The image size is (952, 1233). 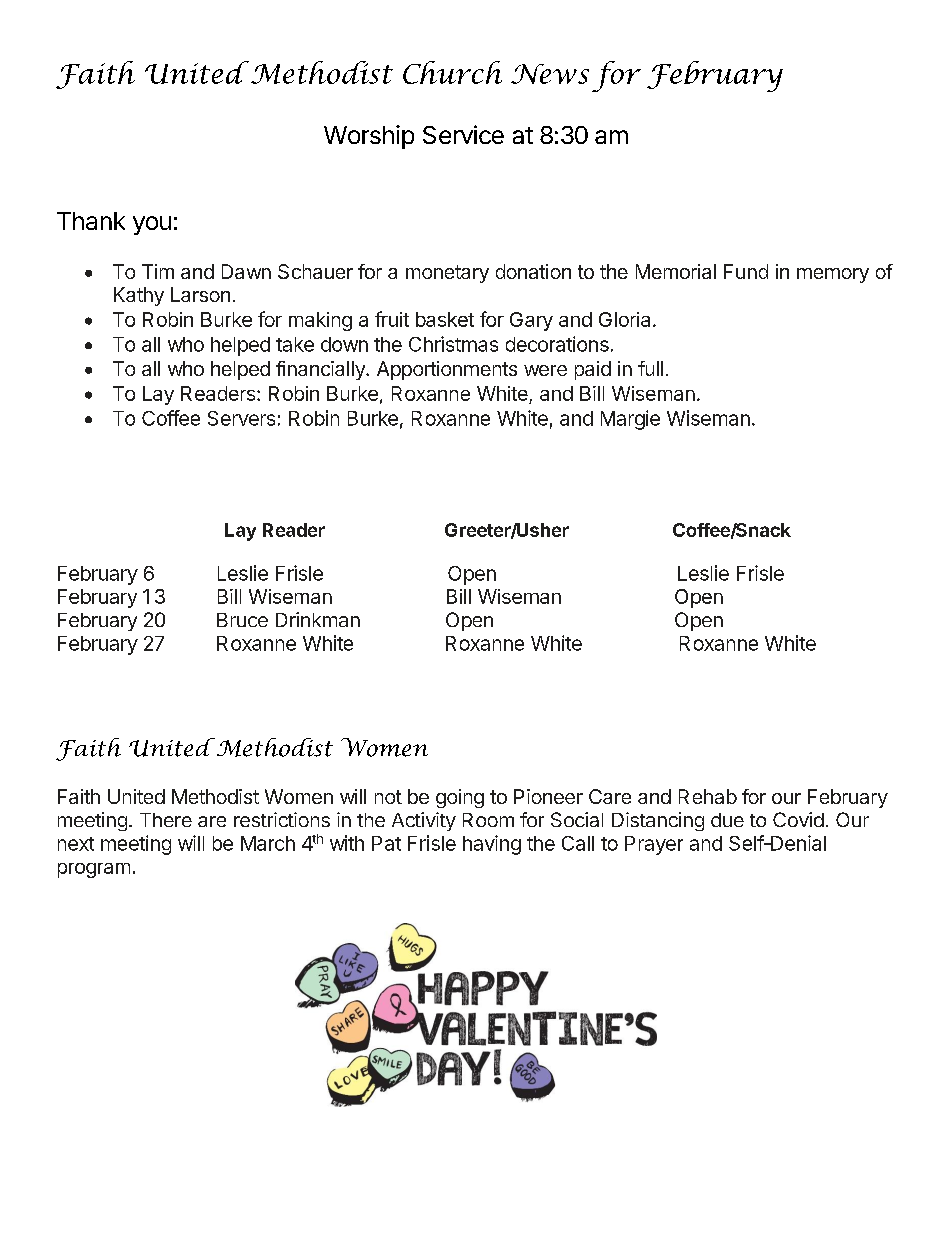 I want to click on Tim, so click(x=158, y=271).
